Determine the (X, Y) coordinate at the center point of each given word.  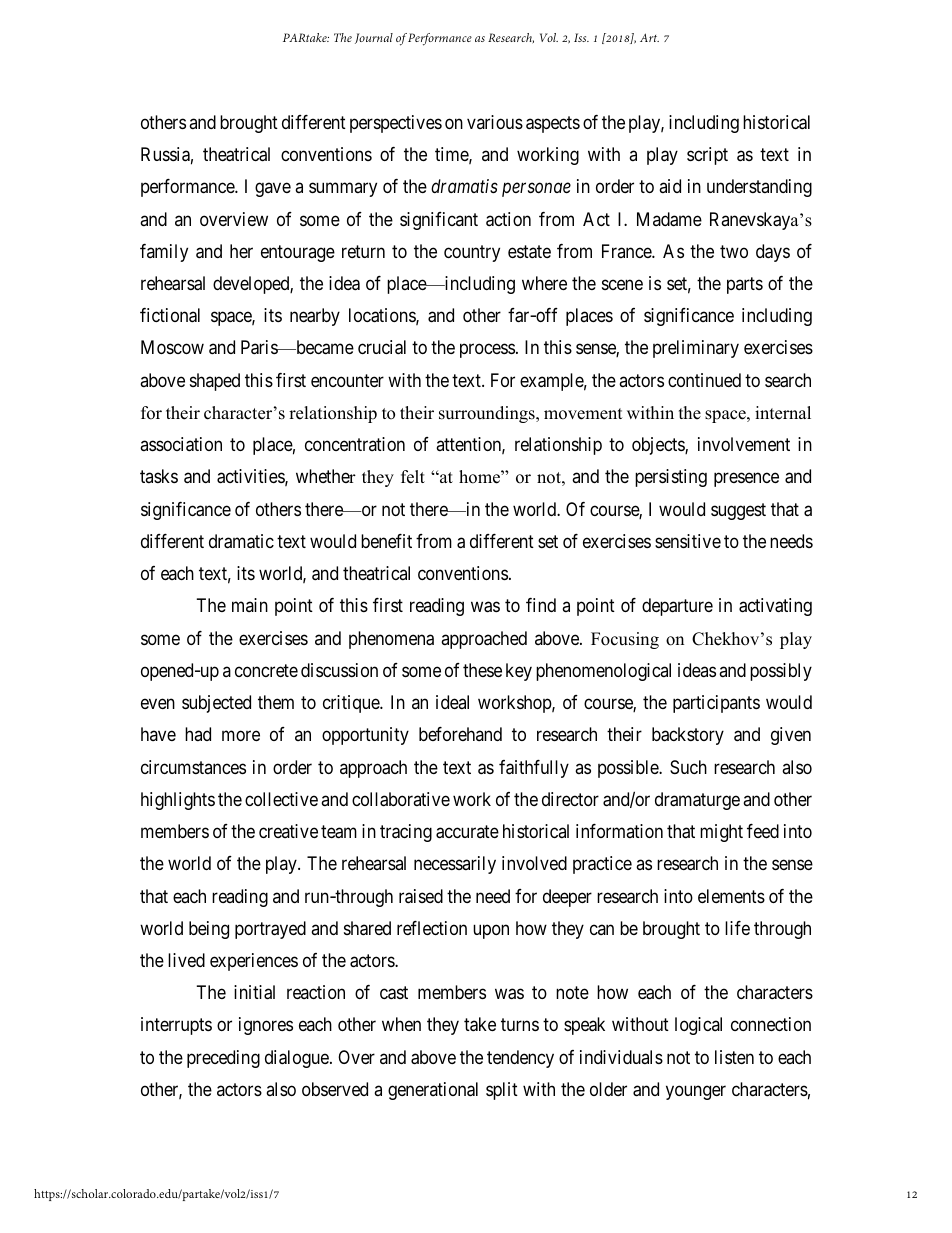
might (721, 833)
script (707, 156)
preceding (223, 1059)
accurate (467, 832)
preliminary (696, 349)
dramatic (241, 541)
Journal (374, 38)
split (502, 1091)
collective (281, 799)
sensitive (688, 541)
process (487, 351)
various (495, 122)
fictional (170, 315)
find (541, 605)
